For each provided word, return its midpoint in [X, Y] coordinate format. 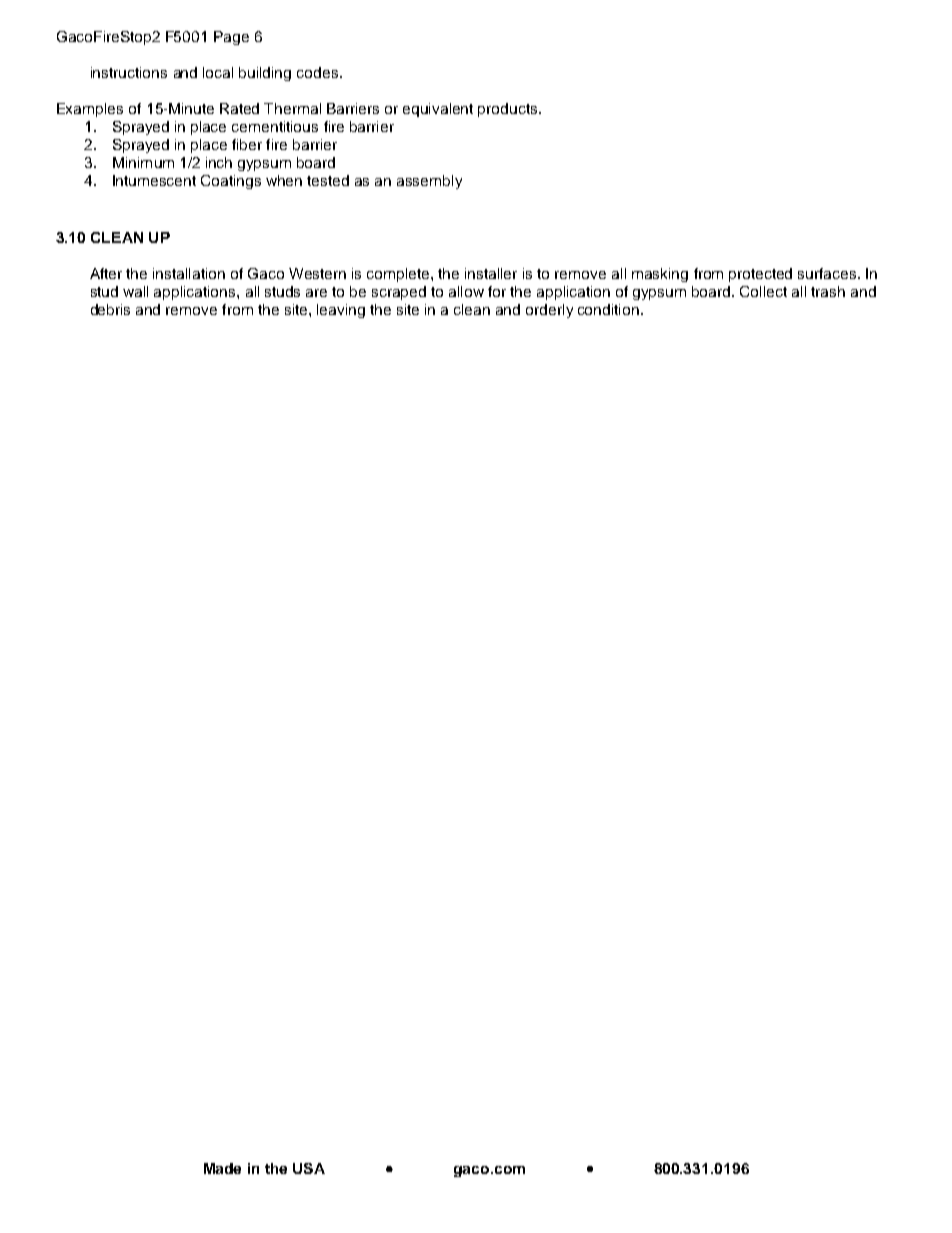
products [509, 110]
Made [222, 1168]
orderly [549, 311]
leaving [341, 311]
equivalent [438, 110]
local [218, 72]
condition [608, 309]
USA [309, 1168]
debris [110, 309]
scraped [399, 293]
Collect [763, 291]
